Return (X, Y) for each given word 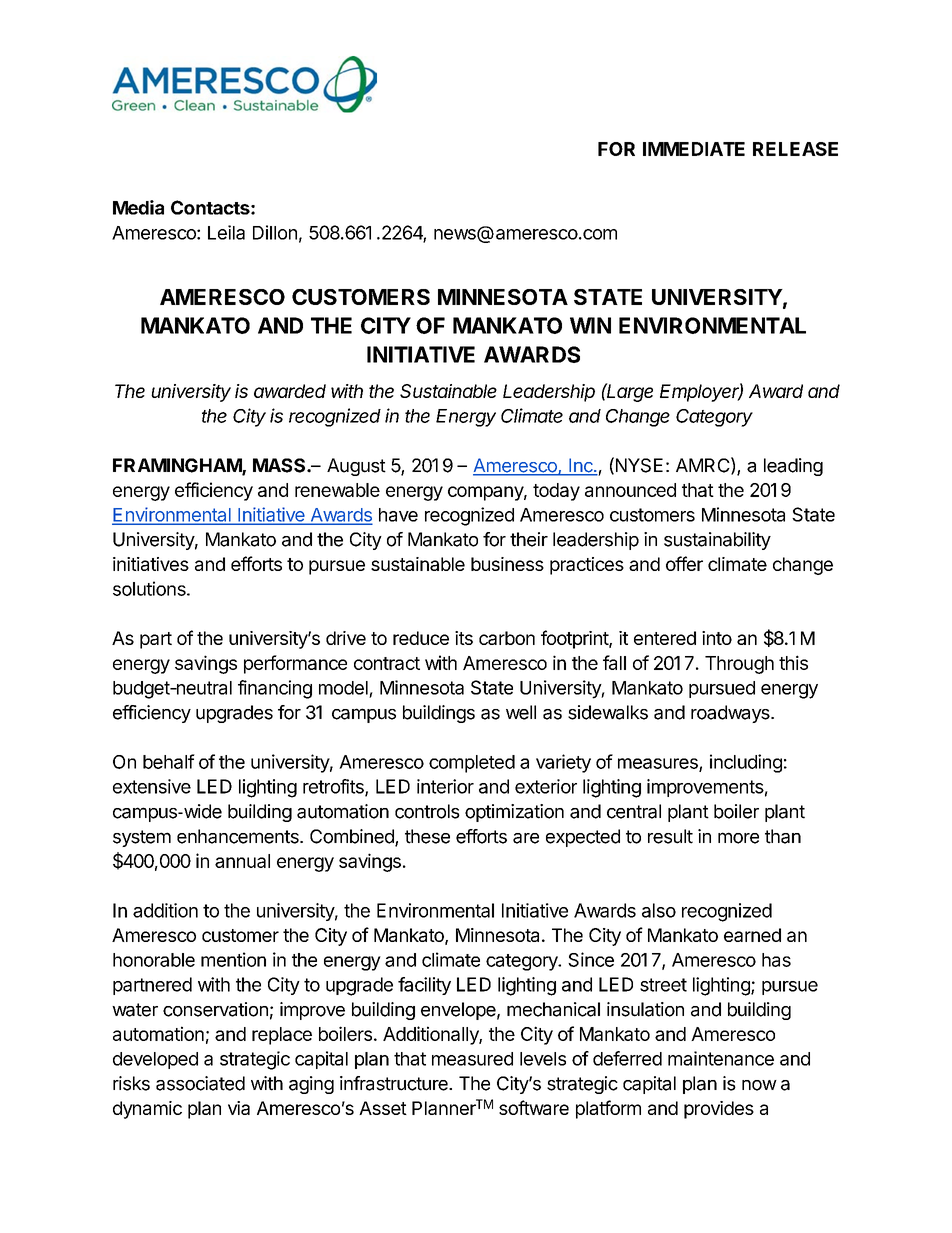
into (717, 638)
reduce (421, 638)
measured (472, 1059)
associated (200, 1083)
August (356, 467)
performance (295, 664)
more (738, 838)
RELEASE (795, 149)
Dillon (275, 232)
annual (242, 861)
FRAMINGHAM (178, 466)
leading (793, 467)
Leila (226, 232)
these (427, 836)
